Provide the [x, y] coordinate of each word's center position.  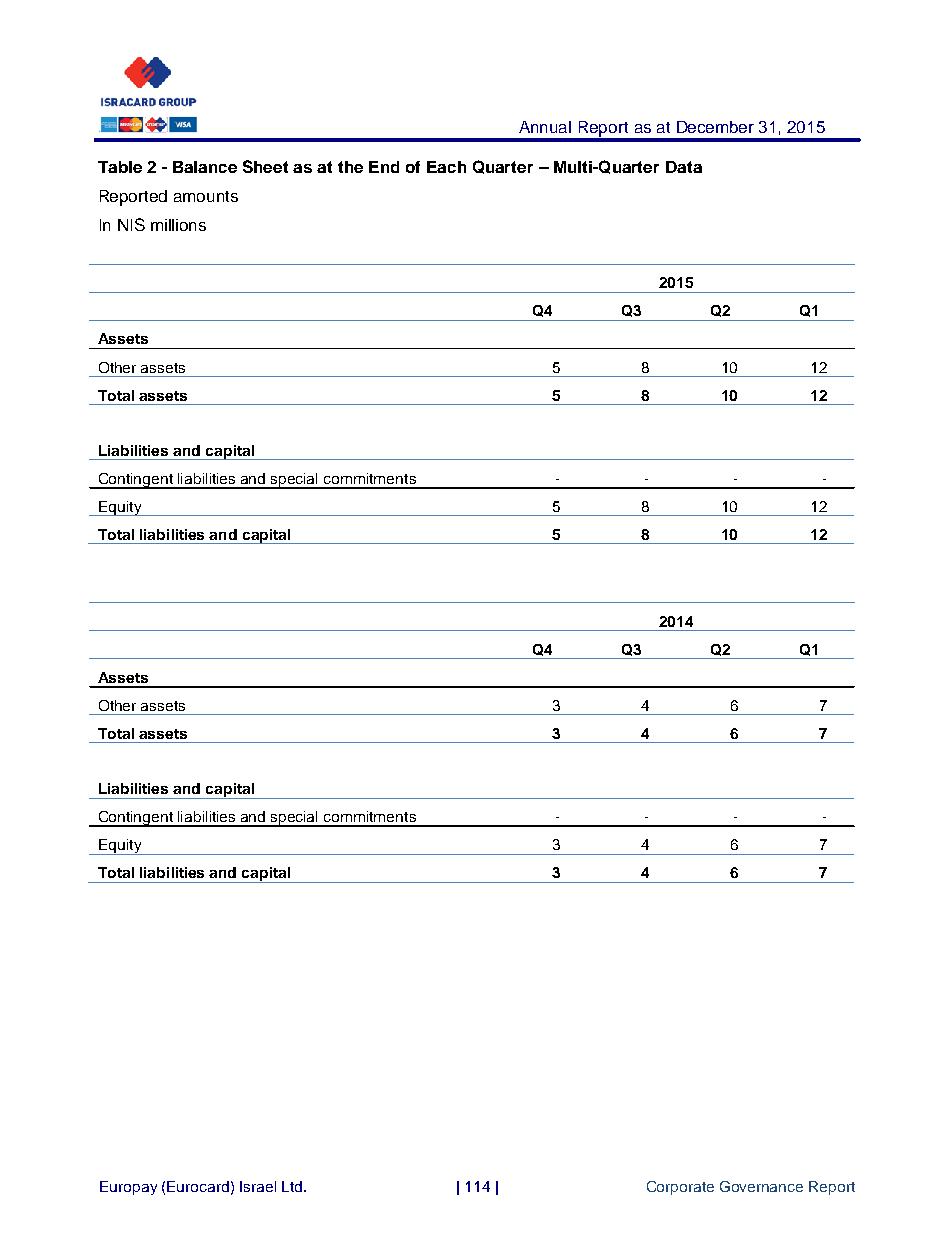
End [384, 167]
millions [178, 225]
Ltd [293, 1186]
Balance [205, 167]
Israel [258, 1186]
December [715, 127]
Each [446, 167]
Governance [761, 1186]
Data [684, 167]
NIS [131, 224]
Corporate [680, 1188]
